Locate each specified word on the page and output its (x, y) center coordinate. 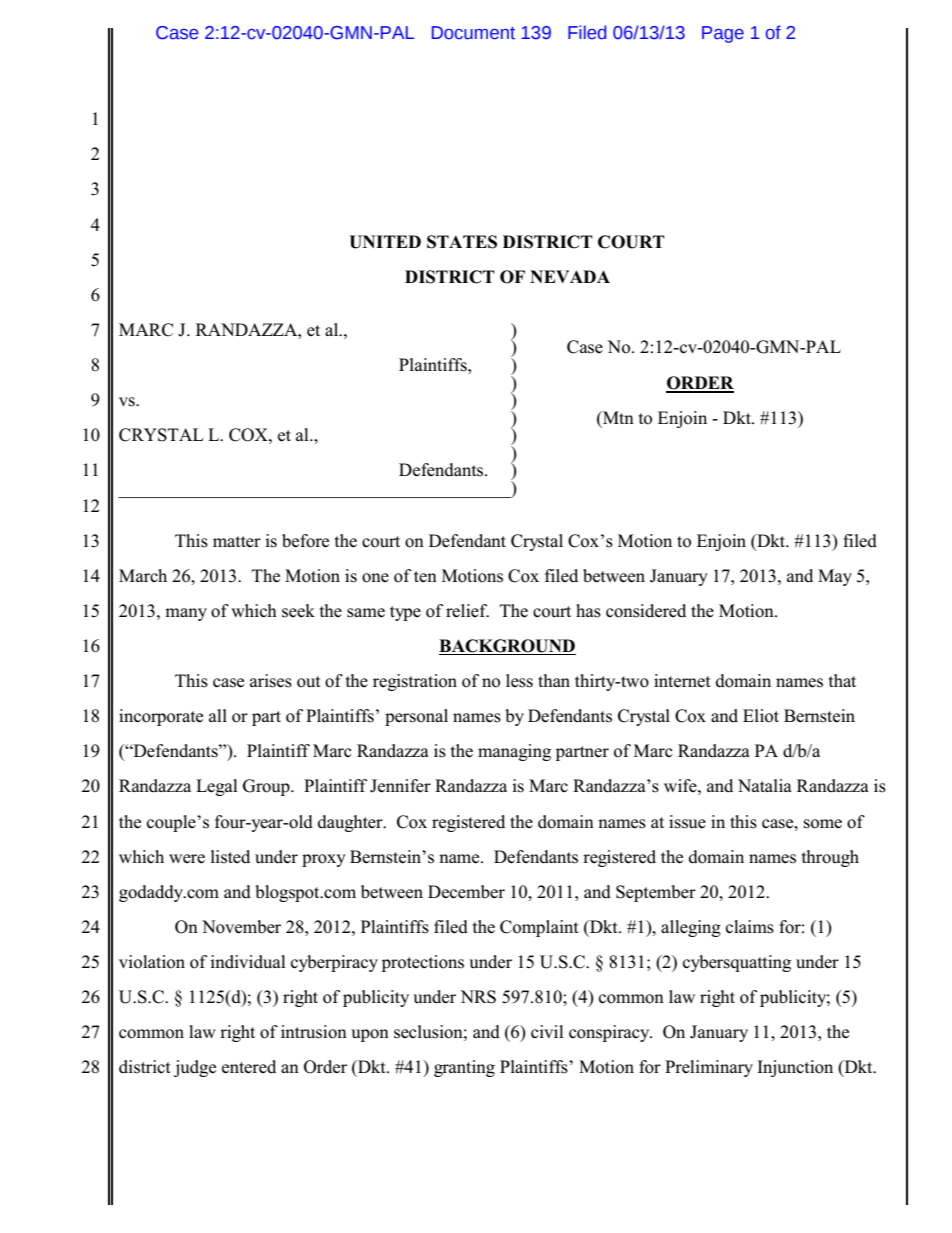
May (835, 577)
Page (723, 34)
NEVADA (570, 276)
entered (249, 1067)
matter (237, 541)
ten (425, 577)
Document (473, 33)
